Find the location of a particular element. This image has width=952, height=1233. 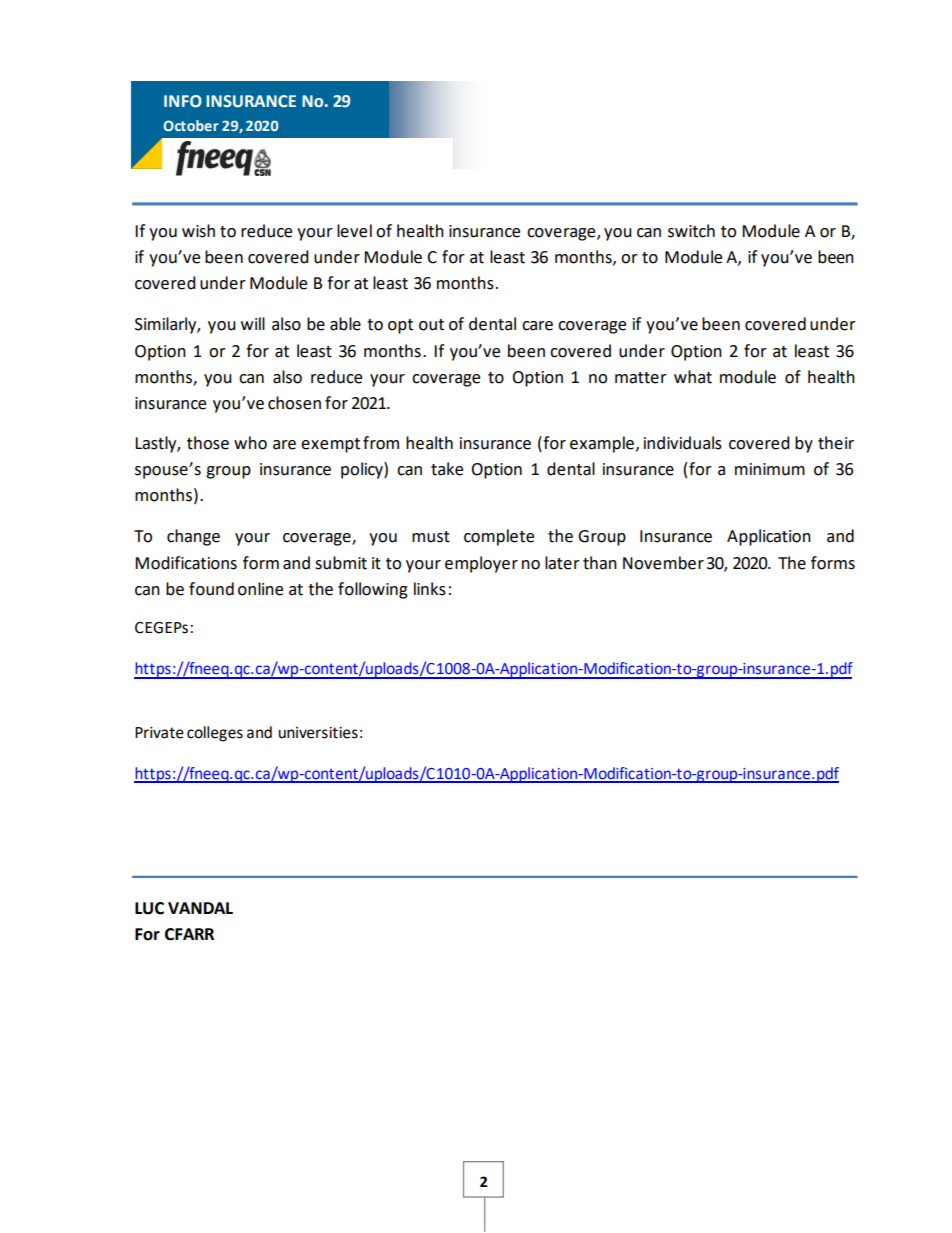

change is located at coordinates (193, 537).
